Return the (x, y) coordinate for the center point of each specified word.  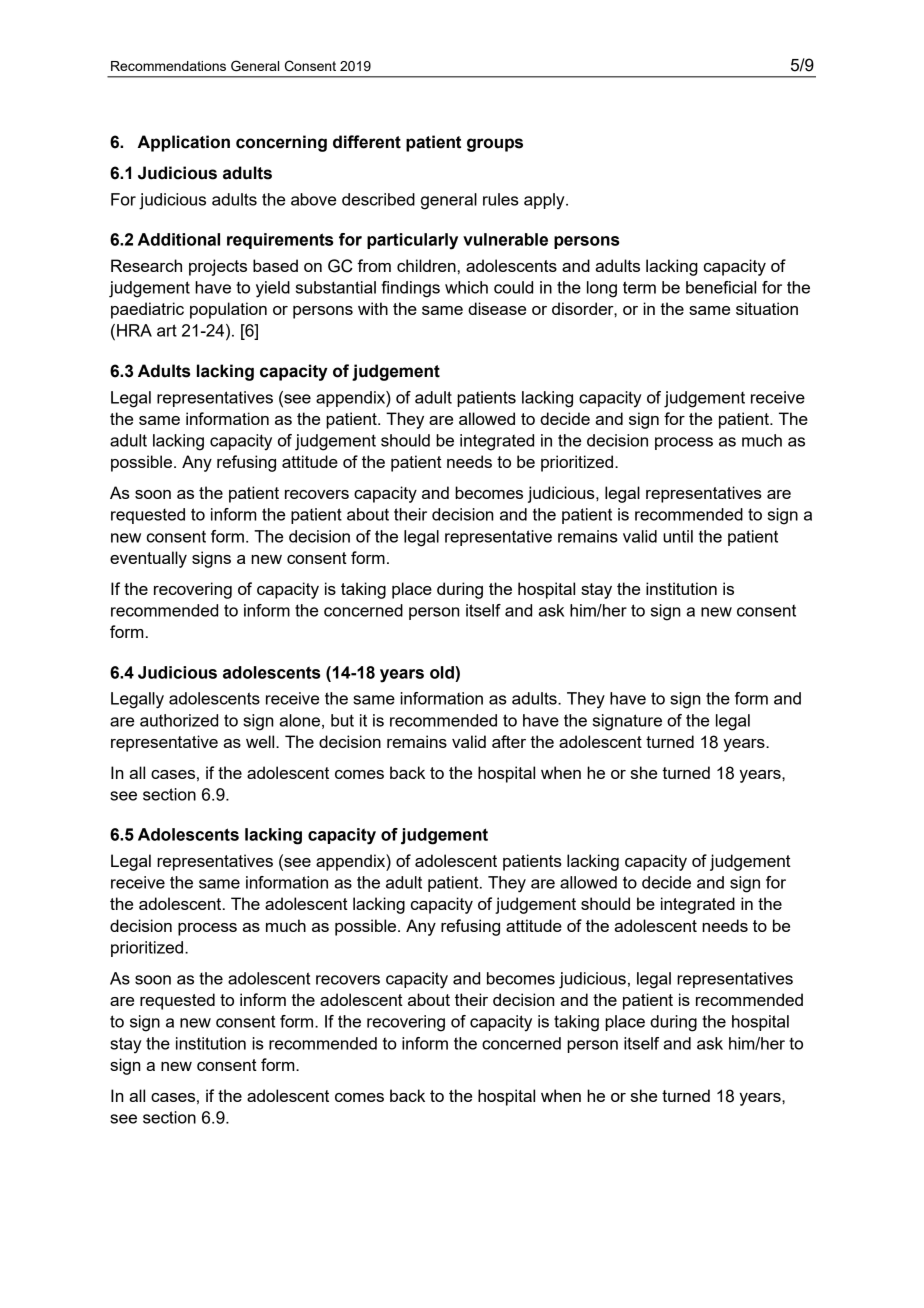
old (443, 672)
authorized (179, 720)
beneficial (721, 287)
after (509, 741)
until (678, 536)
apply (545, 201)
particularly (412, 241)
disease (497, 308)
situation (767, 308)
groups (495, 145)
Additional (179, 239)
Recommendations (168, 66)
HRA (134, 330)
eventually (148, 559)
